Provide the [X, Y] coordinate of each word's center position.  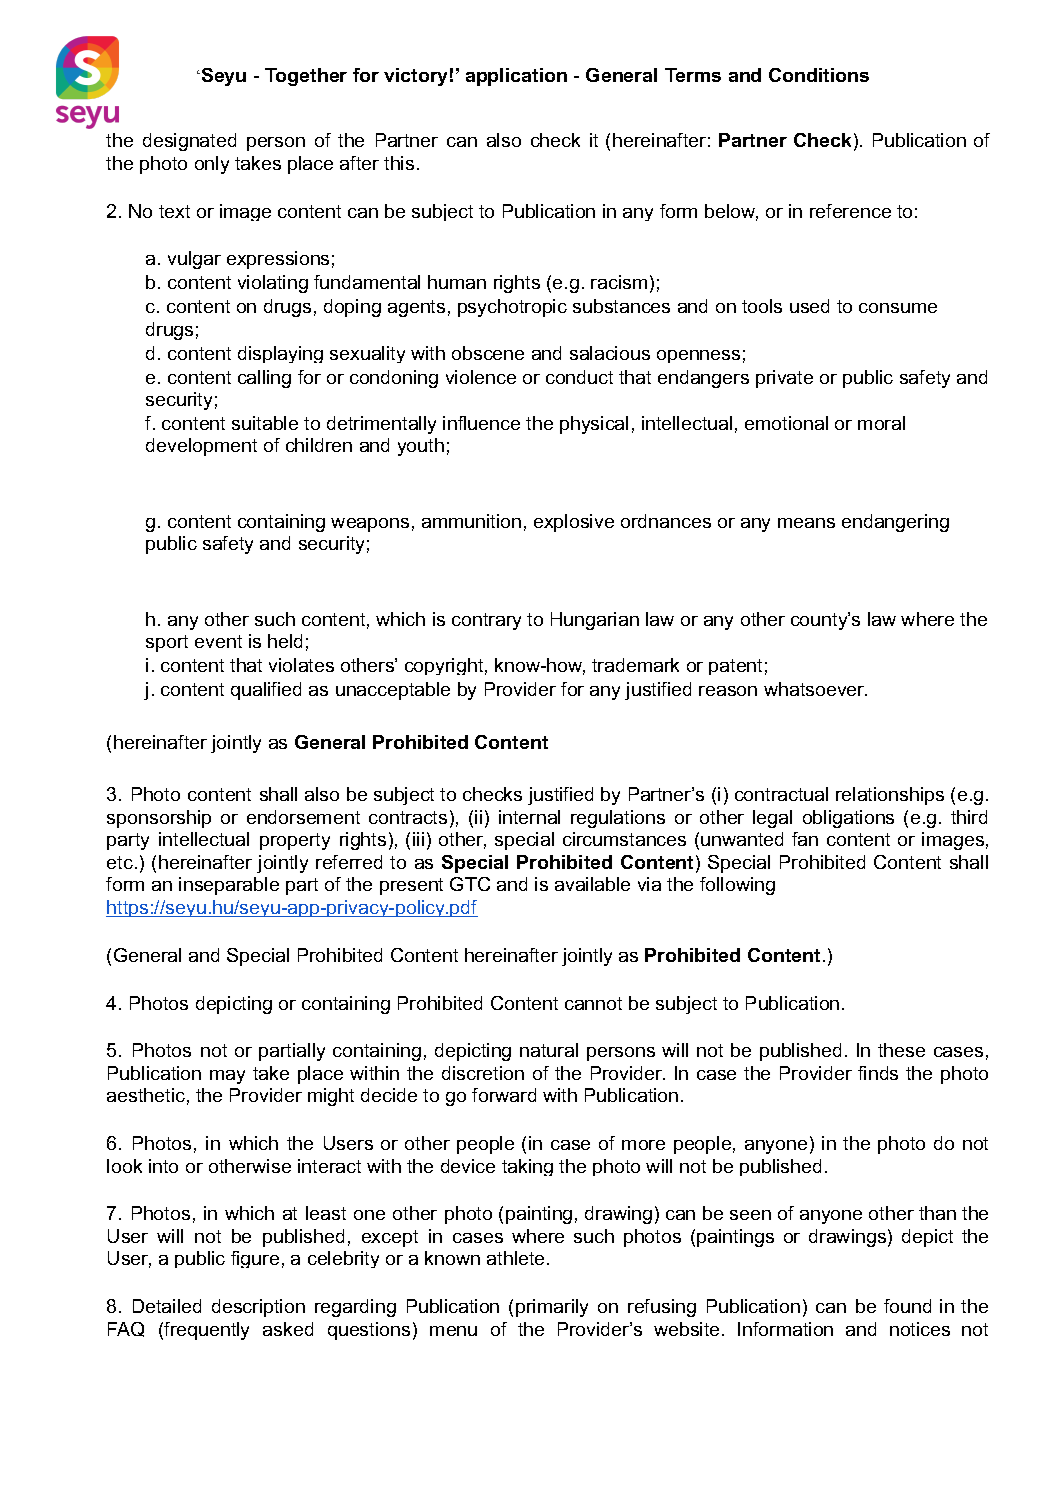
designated [189, 142]
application [516, 77]
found [907, 1306]
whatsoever [815, 689]
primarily [552, 1308]
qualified [266, 691]
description [258, 1308]
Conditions [819, 75]
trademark [635, 665]
